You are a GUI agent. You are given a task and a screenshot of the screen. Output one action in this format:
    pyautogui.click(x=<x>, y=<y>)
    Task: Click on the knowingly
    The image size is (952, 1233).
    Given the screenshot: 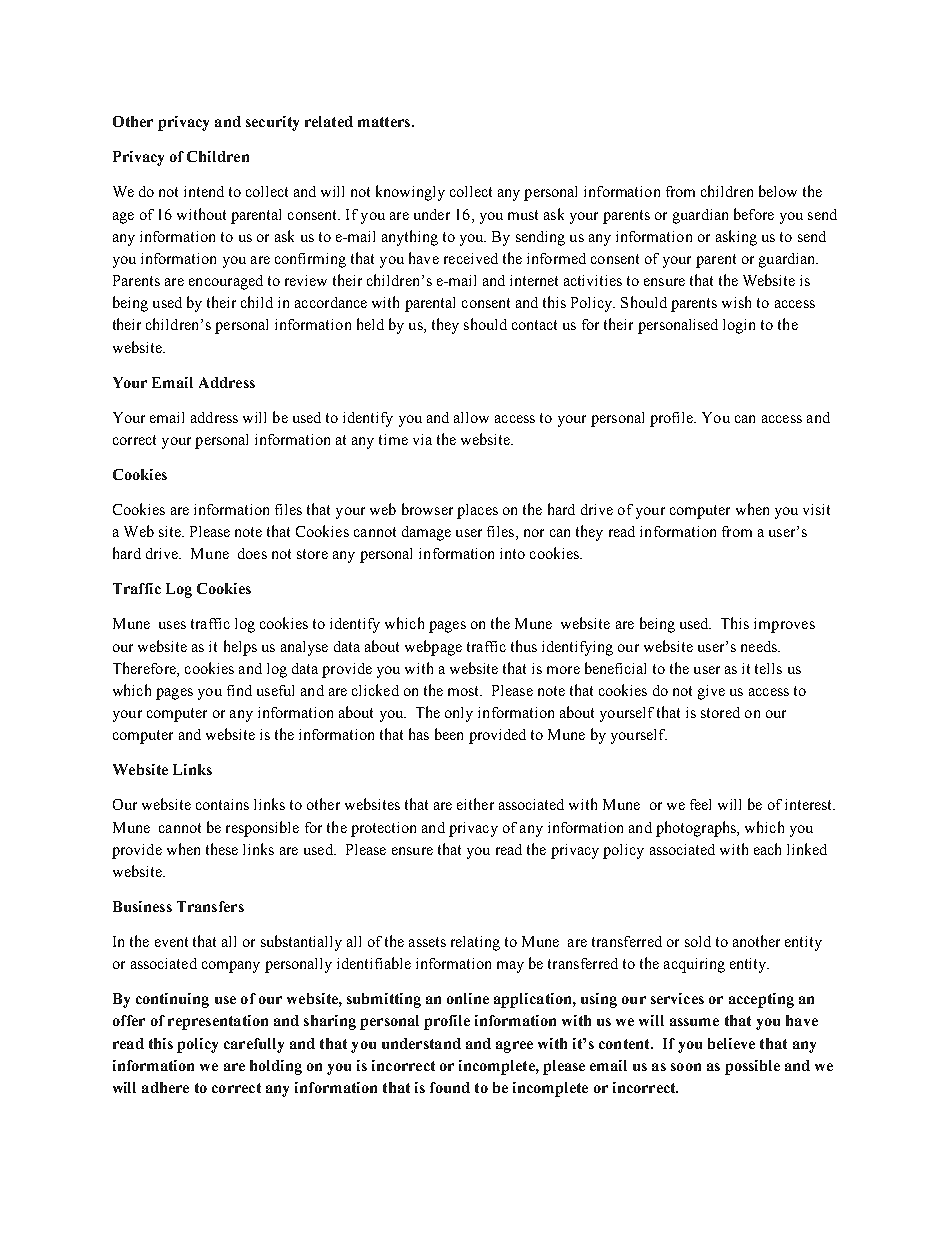 What is the action you would take?
    pyautogui.click(x=410, y=193)
